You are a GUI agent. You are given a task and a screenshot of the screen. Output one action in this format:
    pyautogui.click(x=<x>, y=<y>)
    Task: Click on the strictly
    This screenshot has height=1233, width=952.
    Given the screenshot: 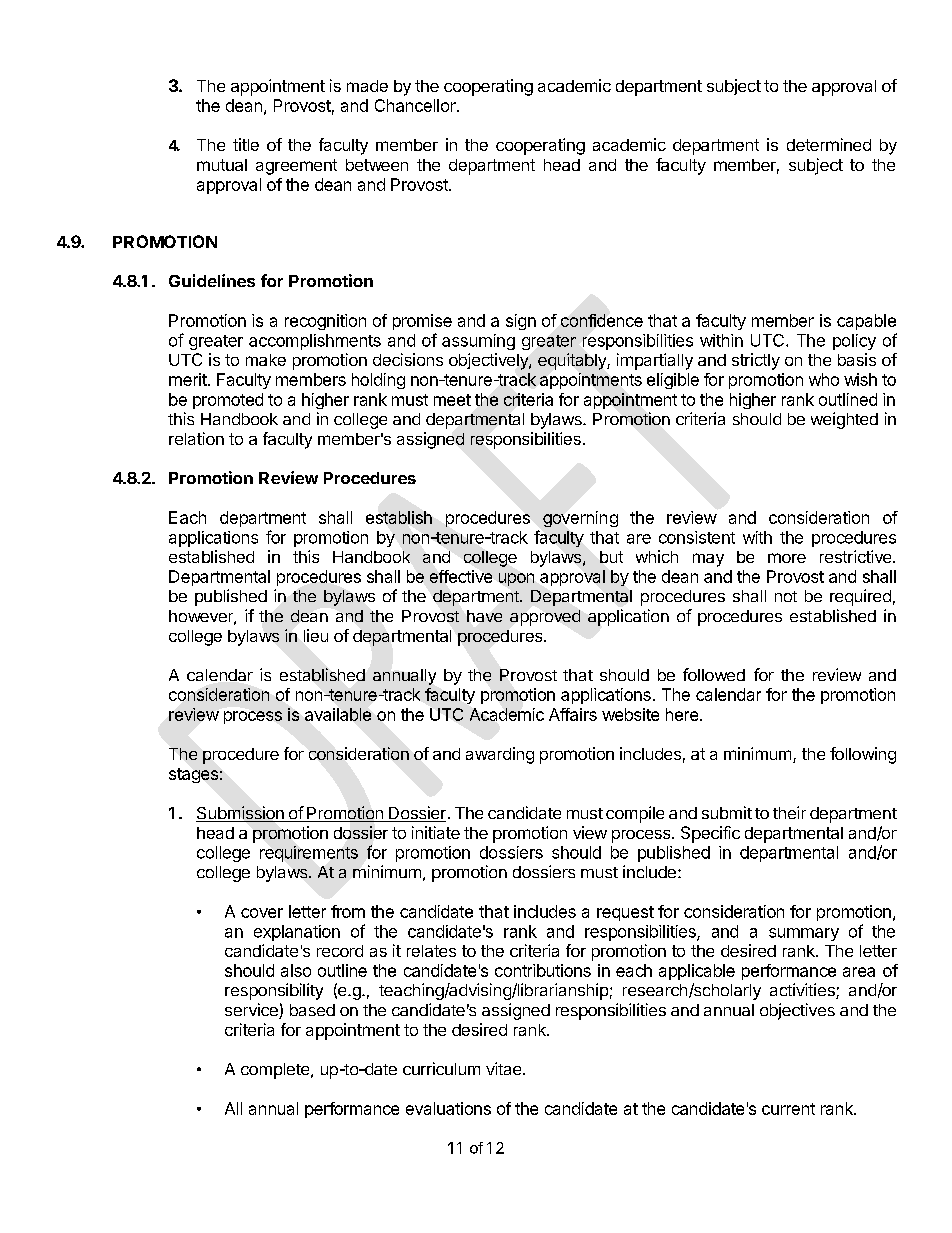 What is the action you would take?
    pyautogui.click(x=756, y=361)
